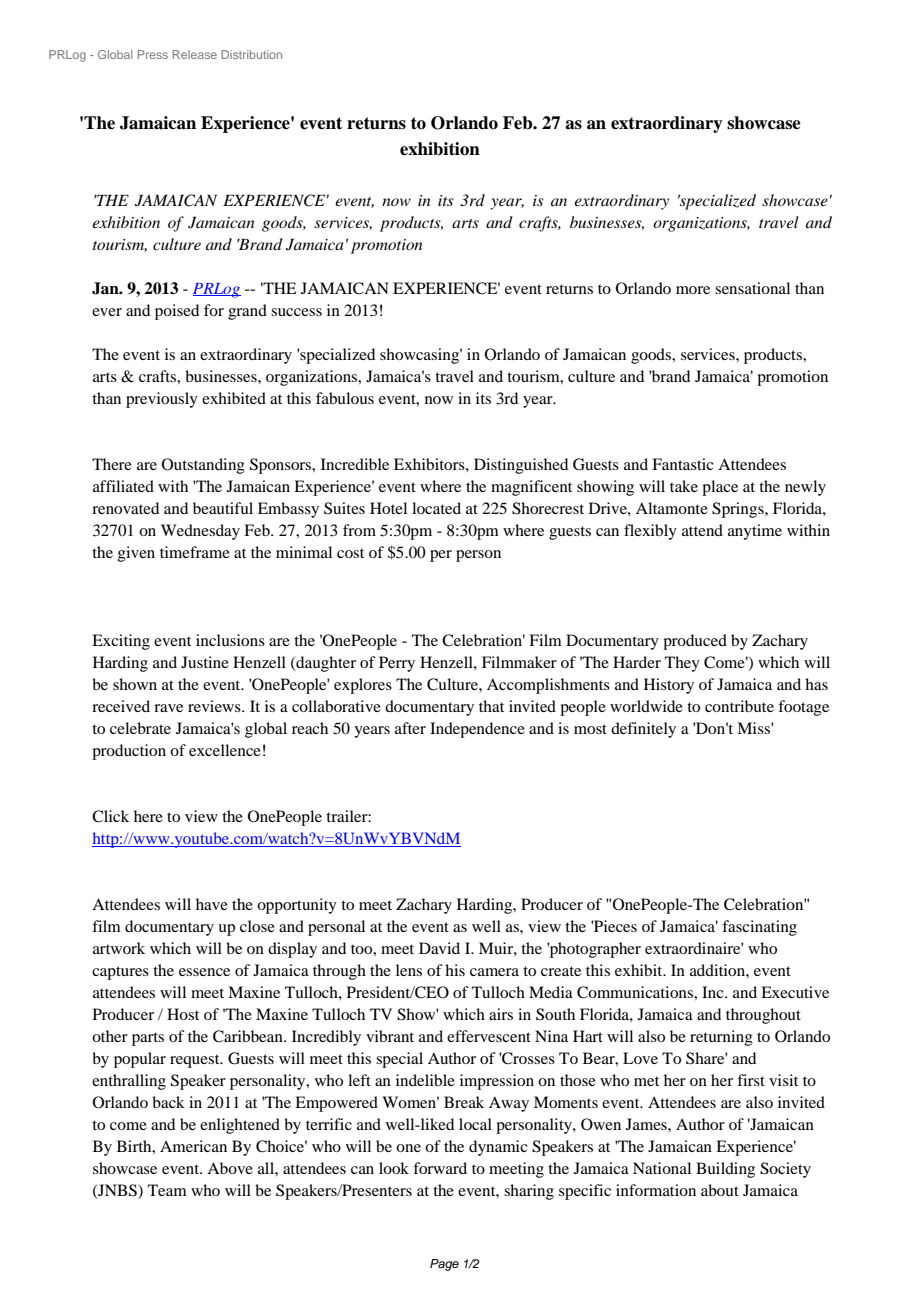  I want to click on Team, so click(167, 1190).
